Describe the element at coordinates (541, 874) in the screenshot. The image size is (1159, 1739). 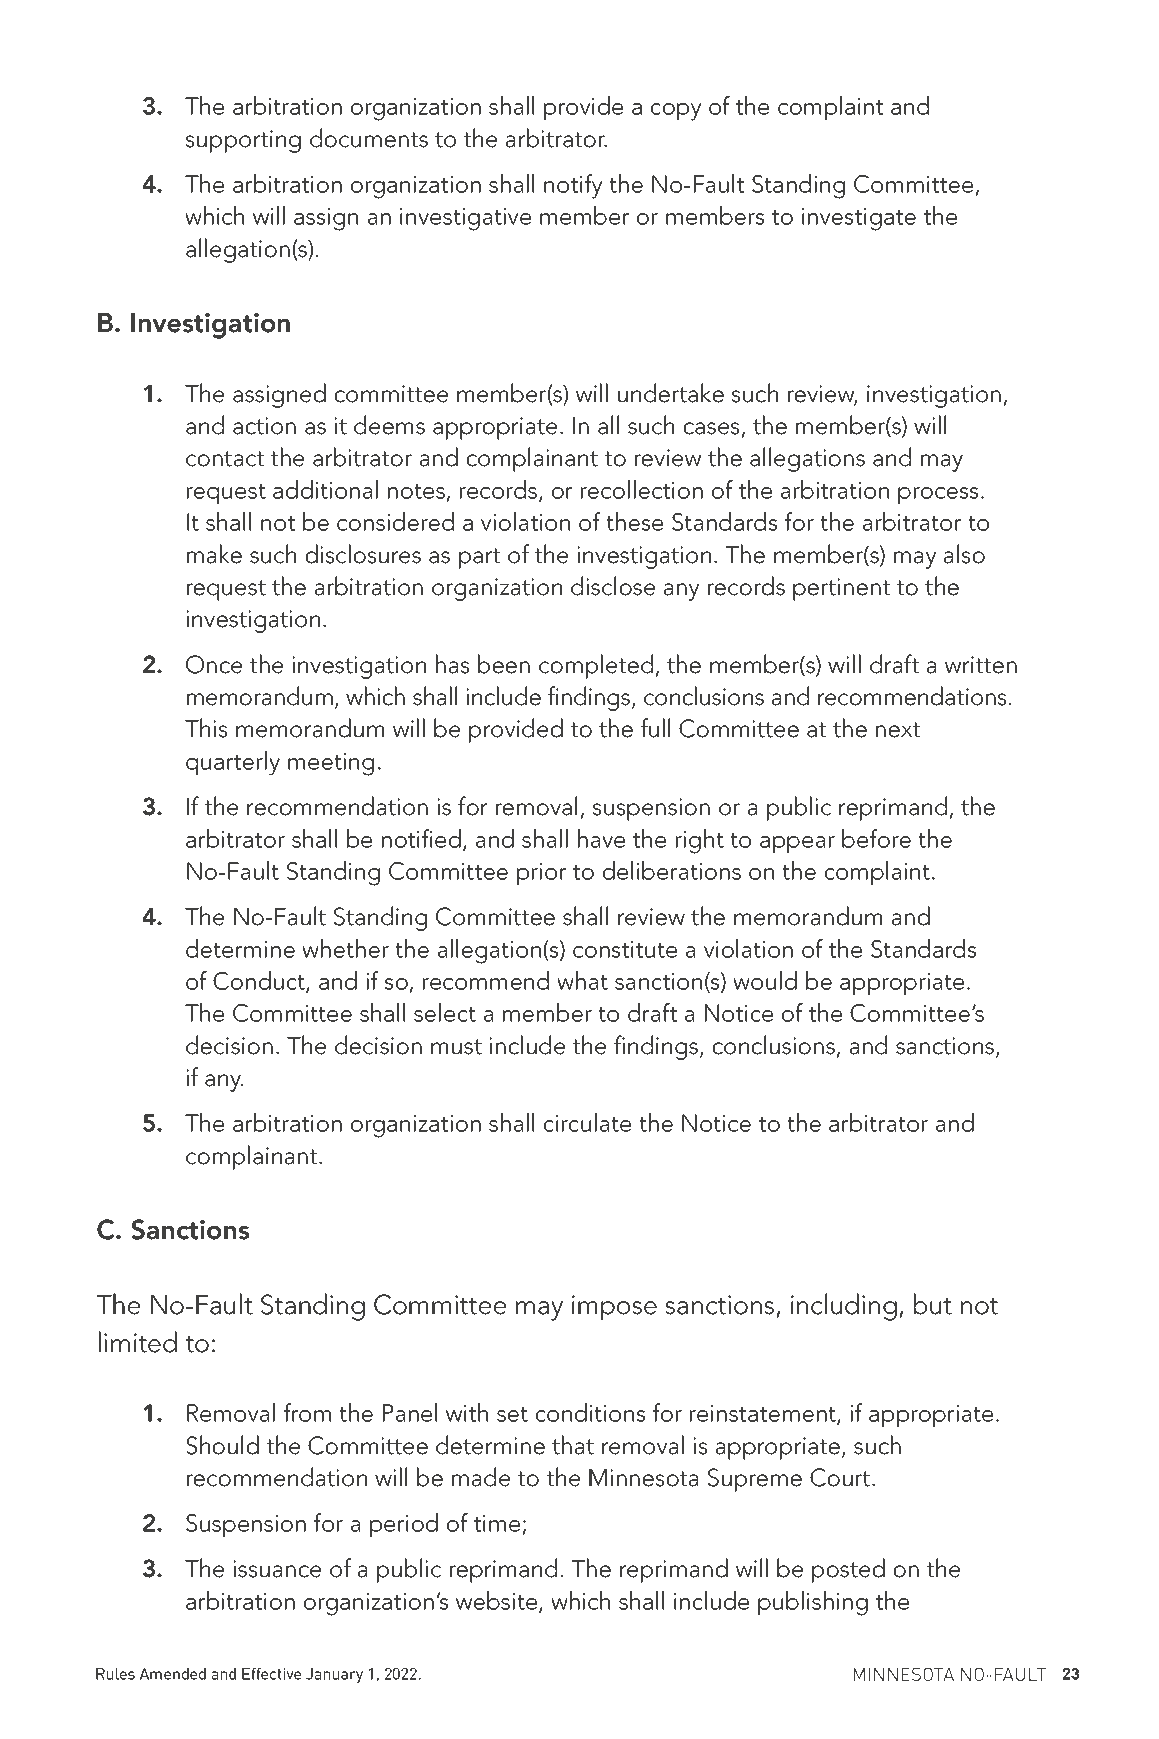
I see `prior` at that location.
